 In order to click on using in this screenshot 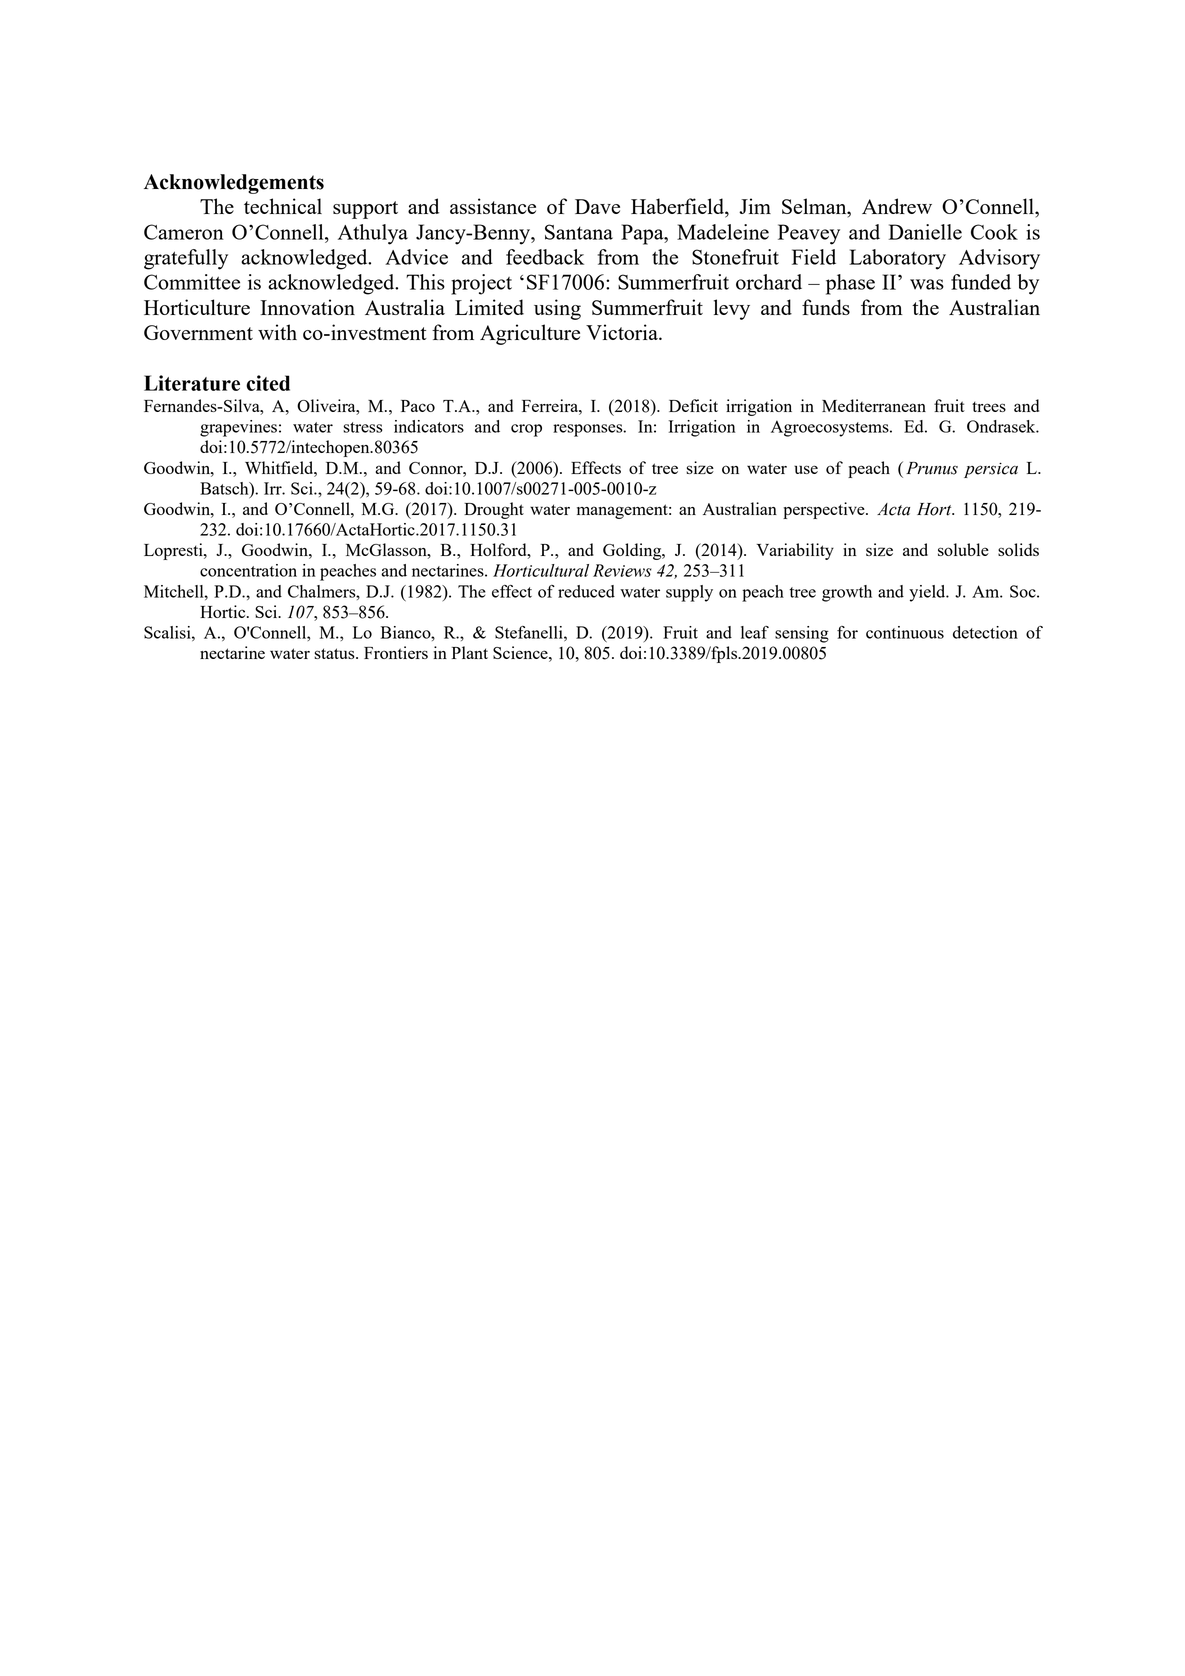, I will do `click(557, 309)`.
